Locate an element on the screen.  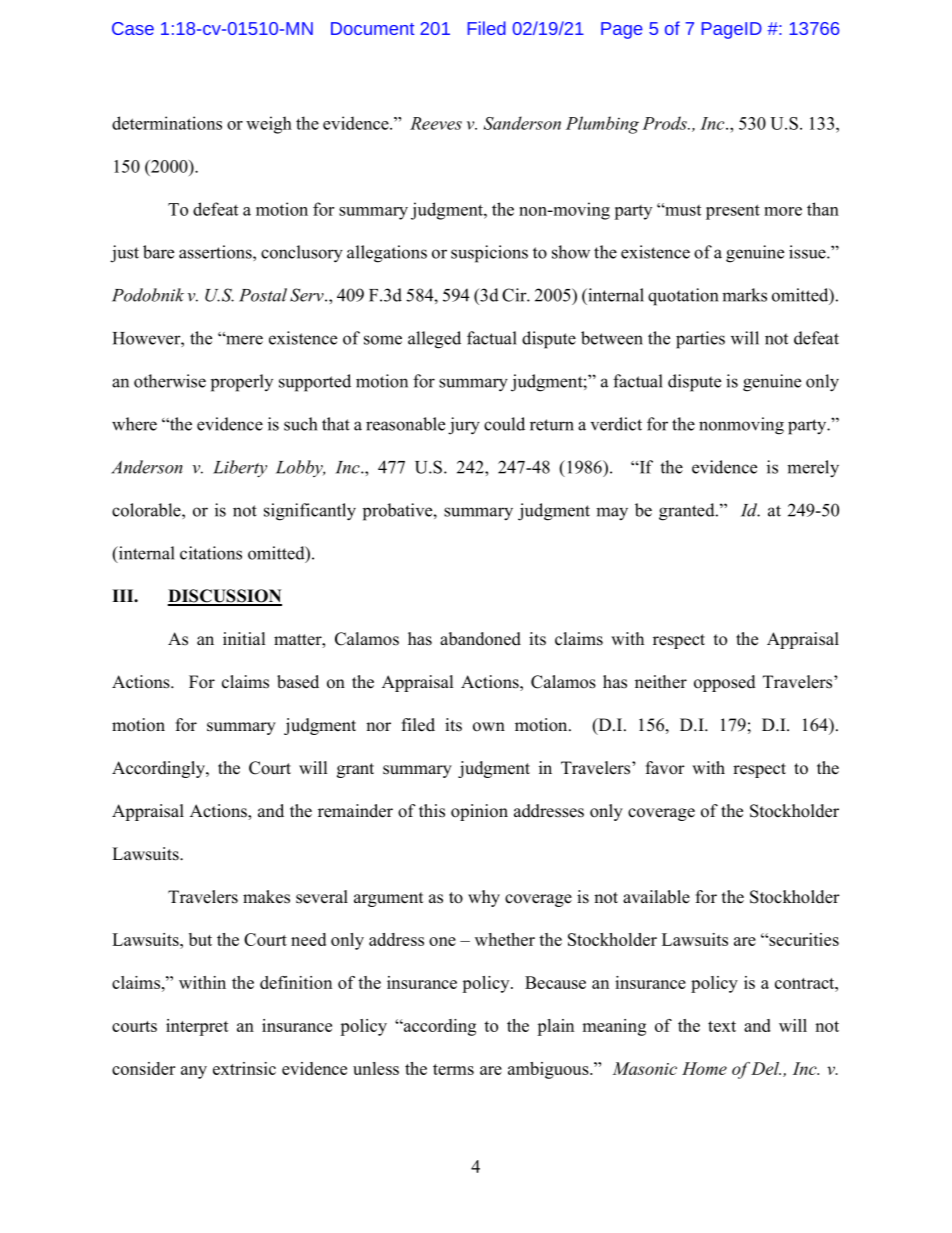
colorable is located at coordinates (147, 510).
